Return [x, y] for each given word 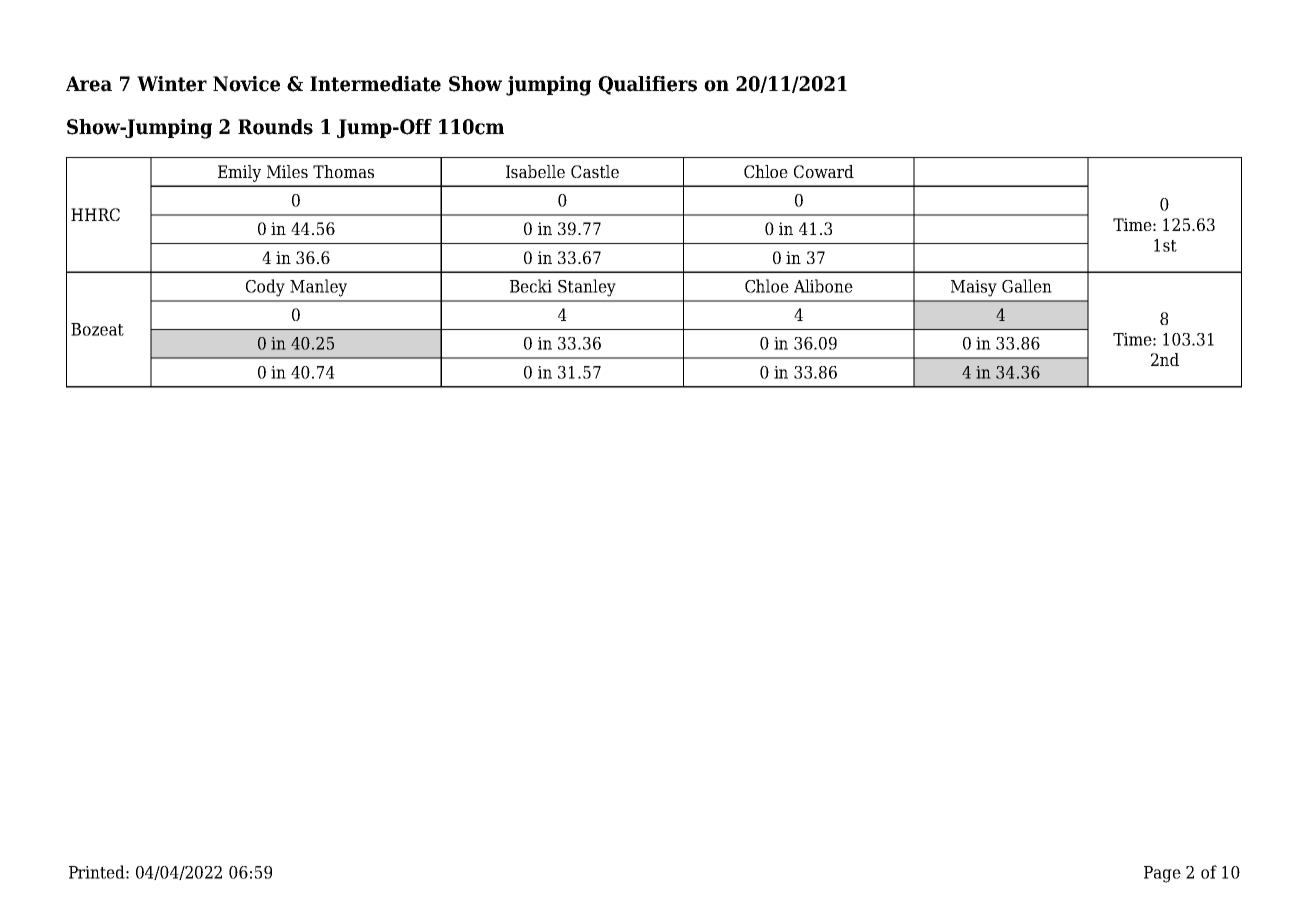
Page [1162, 874]
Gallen [1027, 286]
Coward [824, 171]
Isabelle [535, 171]
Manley [318, 288]
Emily [239, 173]
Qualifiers [647, 85]
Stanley [587, 288]
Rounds [275, 127]
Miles [287, 171]
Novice [246, 84]
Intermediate [375, 84]
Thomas [343, 171]
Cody [265, 288]
